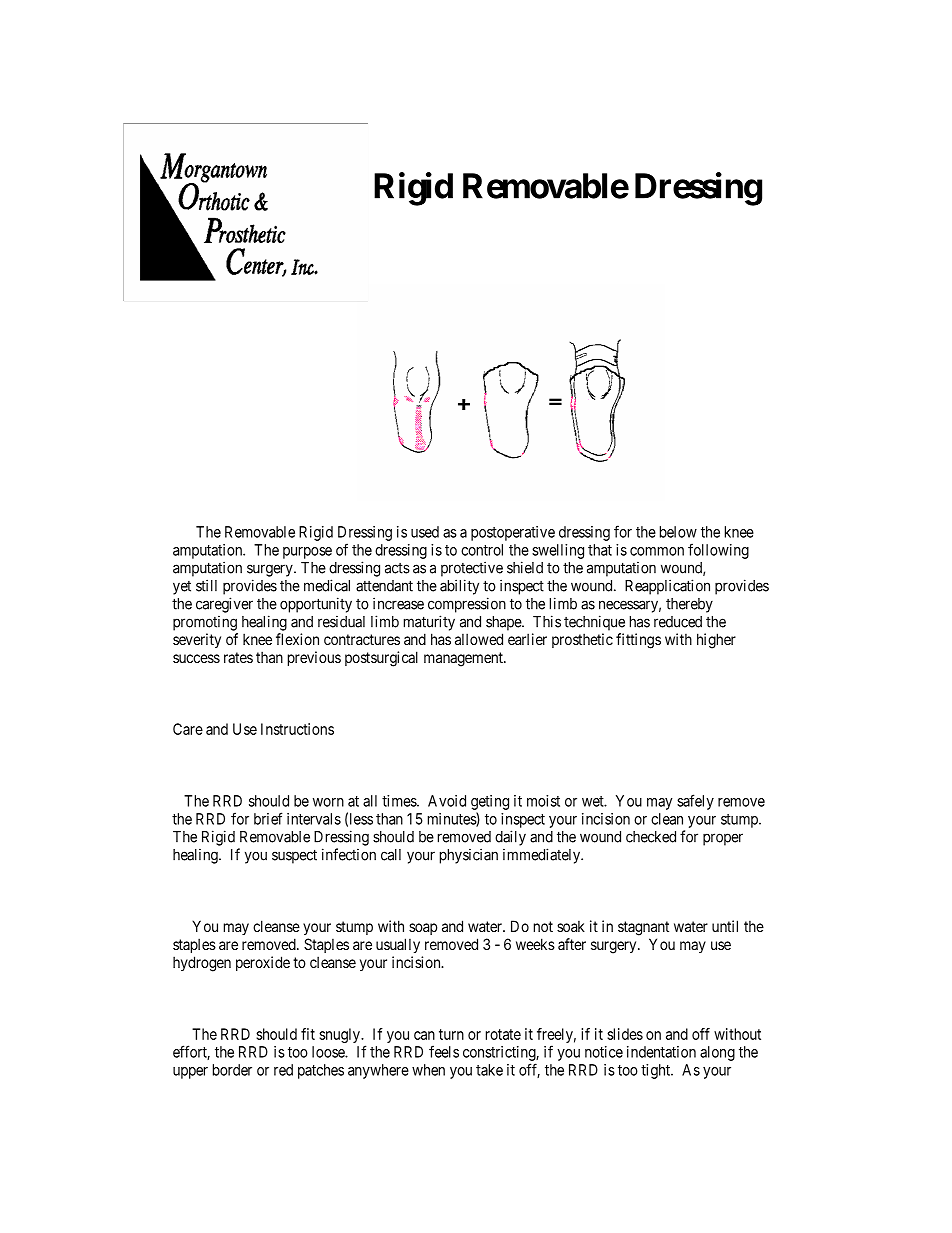  What do you see at coordinates (307, 553) in the screenshot?
I see `purpose` at bounding box center [307, 553].
